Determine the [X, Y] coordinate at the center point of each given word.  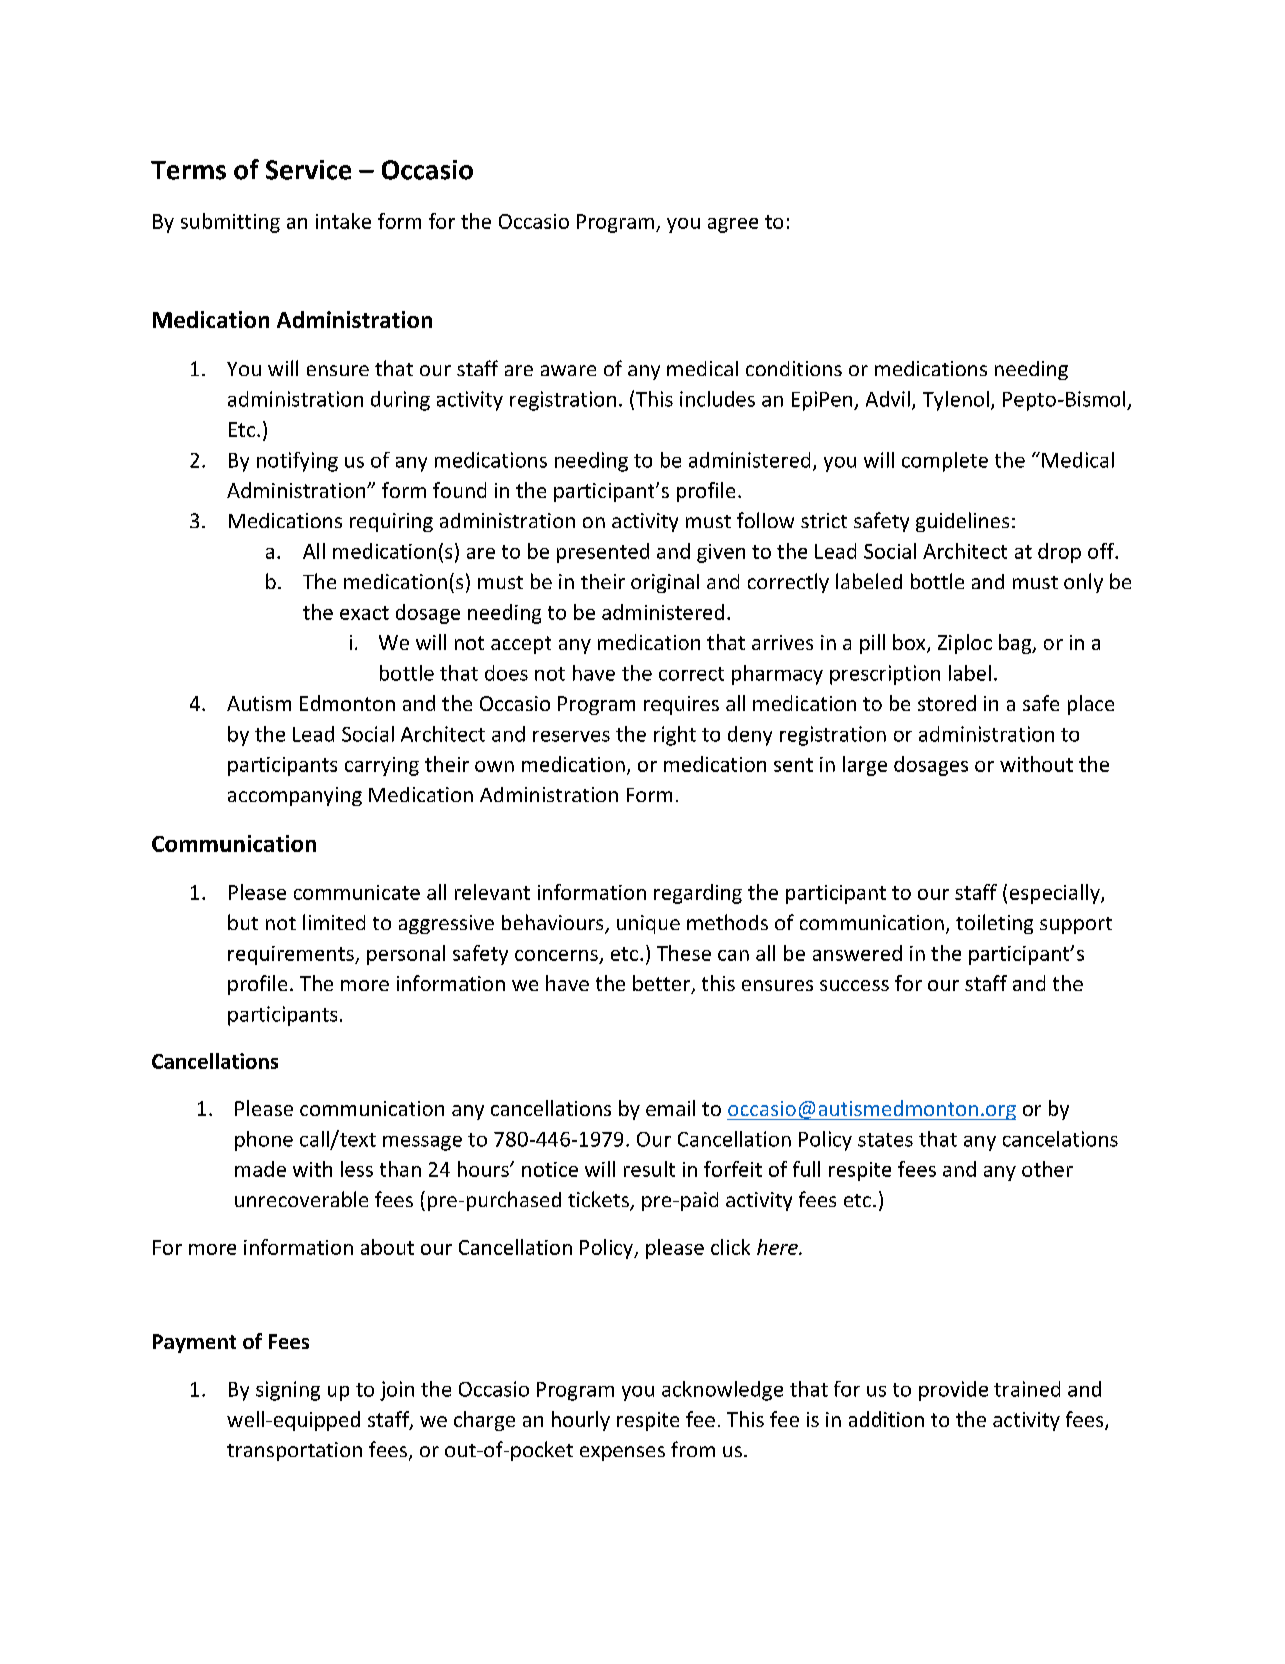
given [721, 553]
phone [264, 1141]
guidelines [962, 522]
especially [1056, 894]
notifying [297, 462]
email [670, 1108]
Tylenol [956, 401]
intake [343, 221]
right [675, 736]
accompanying [295, 796]
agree [733, 225]
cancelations [1060, 1139]
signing [288, 1391]
